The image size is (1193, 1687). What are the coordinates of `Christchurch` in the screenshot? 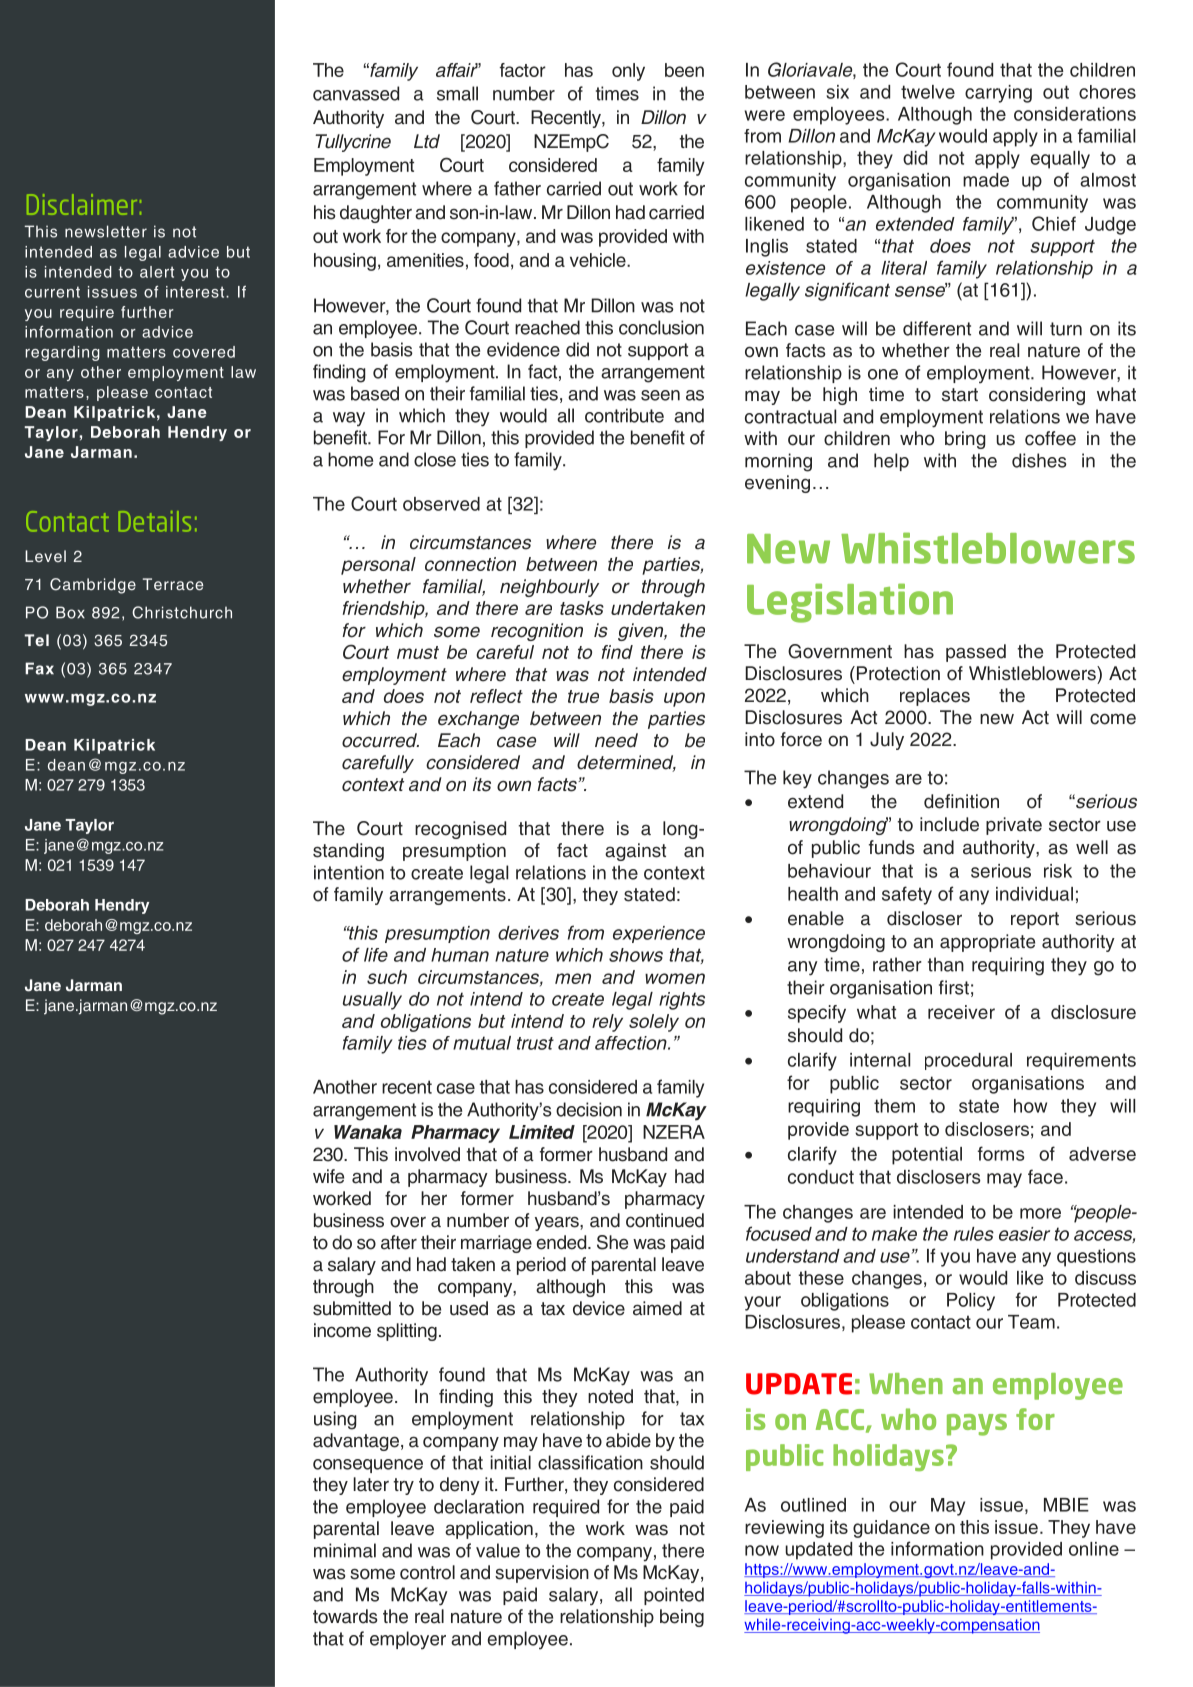 It's located at (182, 612).
